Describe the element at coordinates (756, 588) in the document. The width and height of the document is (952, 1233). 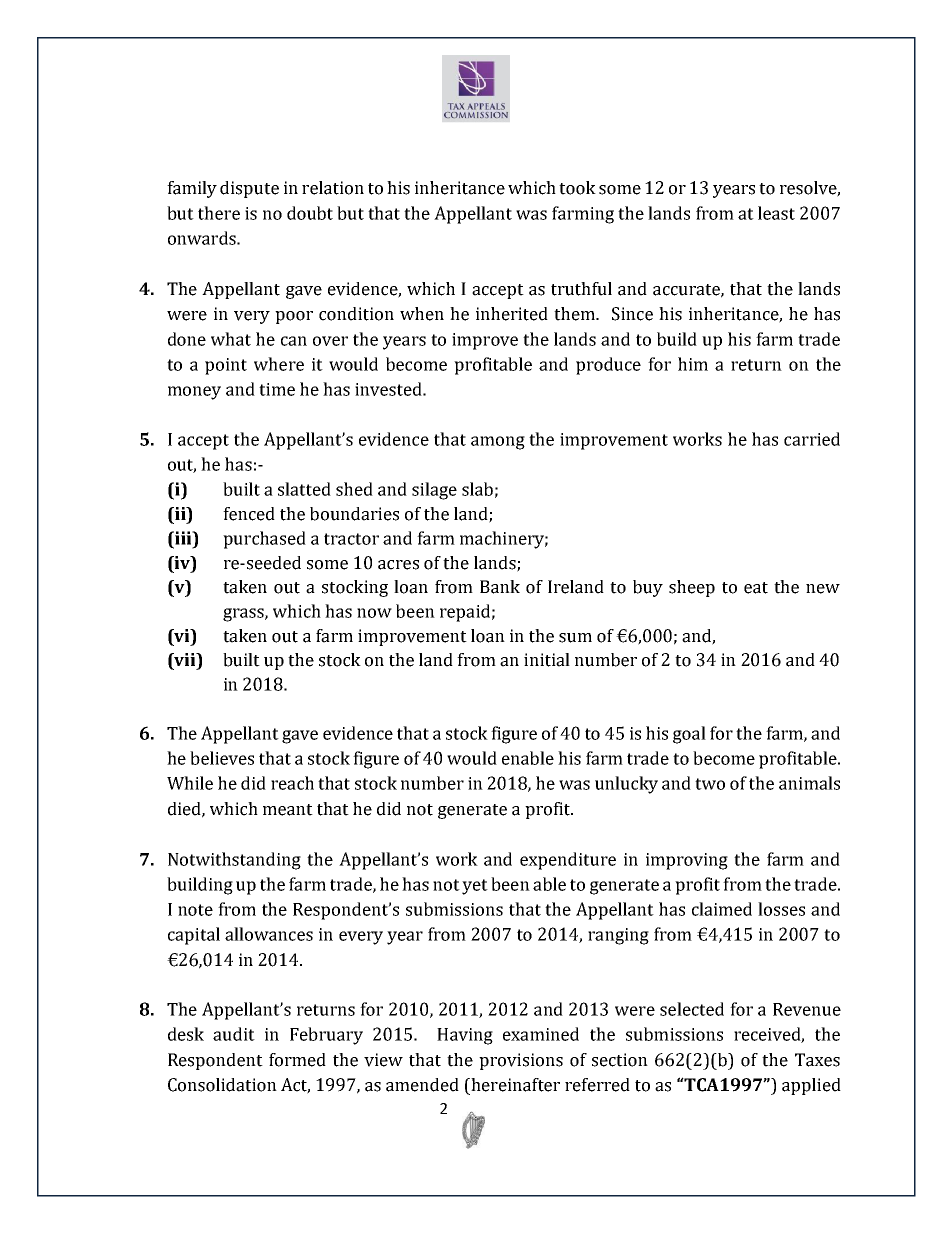
I see `eat` at that location.
